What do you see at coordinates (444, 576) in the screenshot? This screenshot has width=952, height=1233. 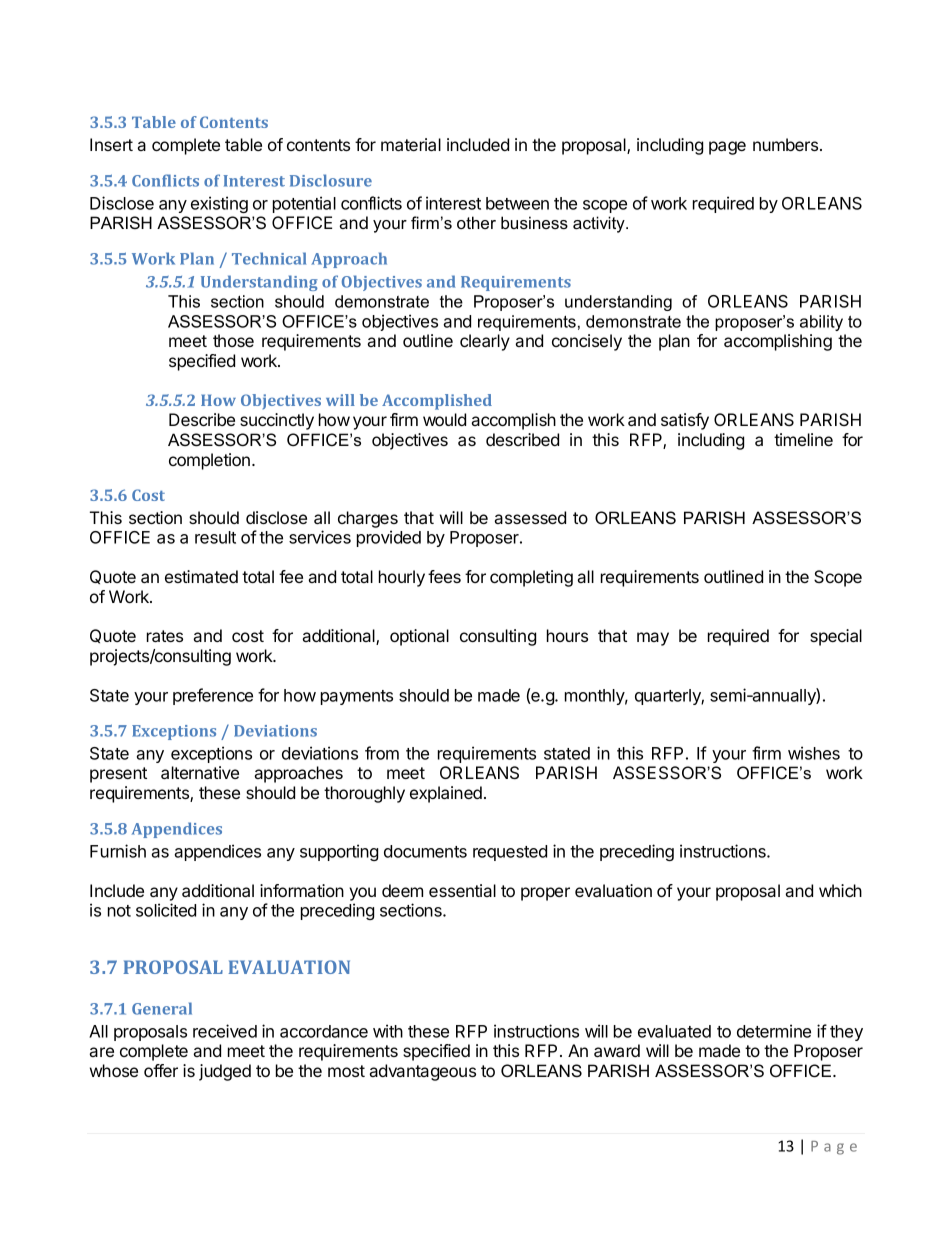 I see `fees` at bounding box center [444, 576].
